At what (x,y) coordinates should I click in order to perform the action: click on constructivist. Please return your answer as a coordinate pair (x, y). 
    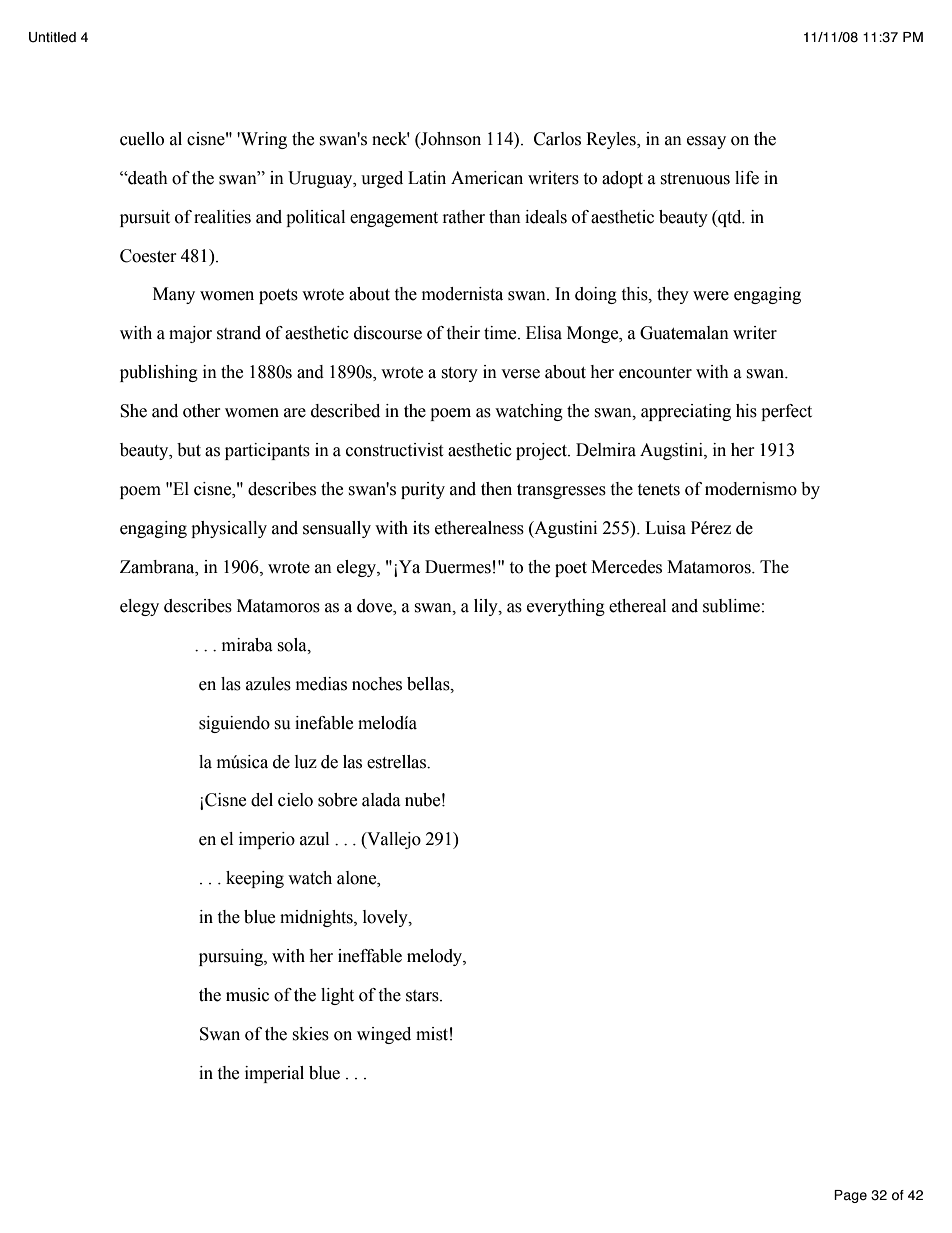
    Looking at the image, I should click on (394, 450).
